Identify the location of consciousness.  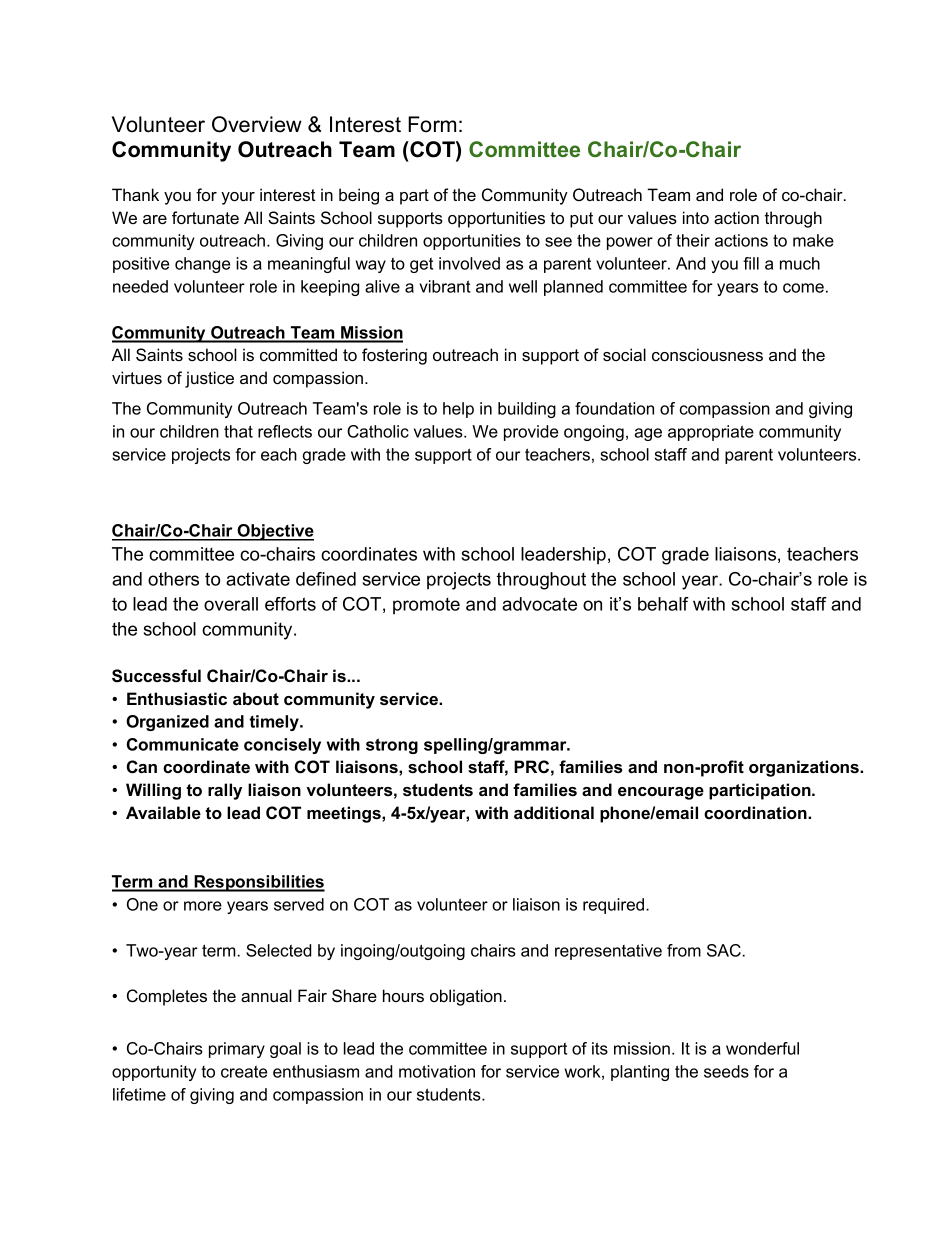
(707, 354).
